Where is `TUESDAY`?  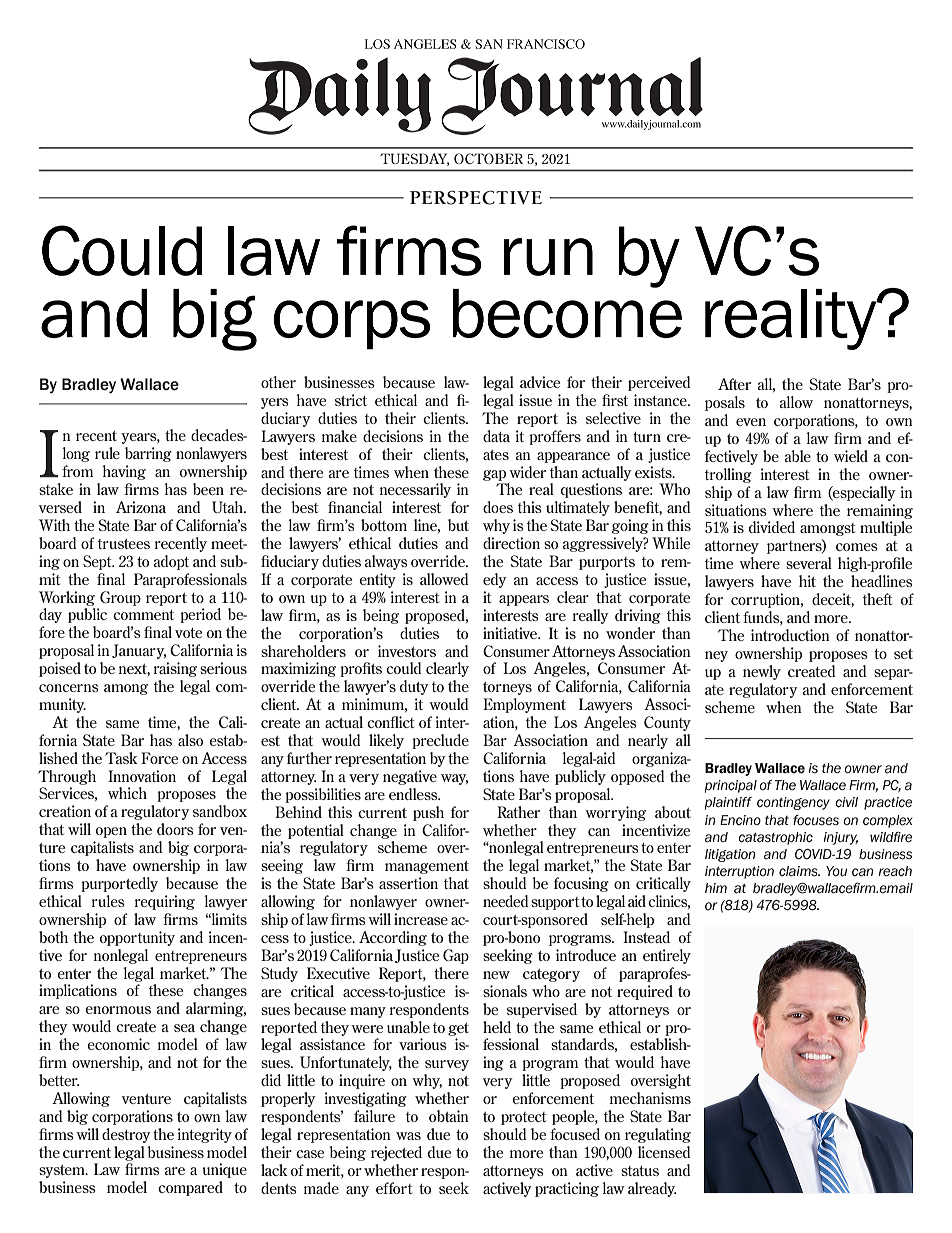 TUESDAY is located at coordinates (414, 159).
